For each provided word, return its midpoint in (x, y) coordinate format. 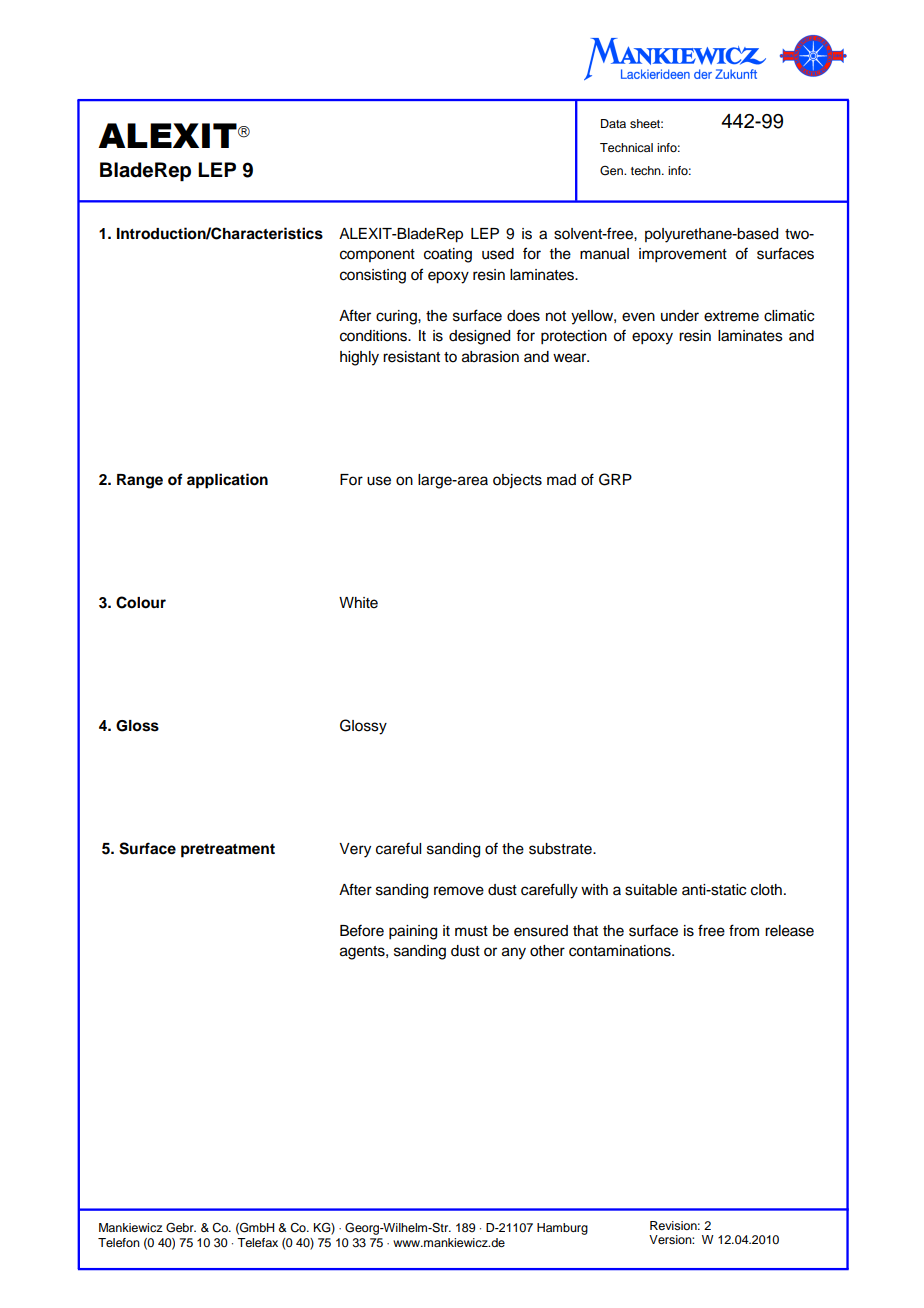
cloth (766, 890)
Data (613, 123)
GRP (615, 479)
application (227, 481)
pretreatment (228, 851)
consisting (373, 276)
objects (517, 481)
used (498, 254)
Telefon (119, 1242)
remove (459, 891)
